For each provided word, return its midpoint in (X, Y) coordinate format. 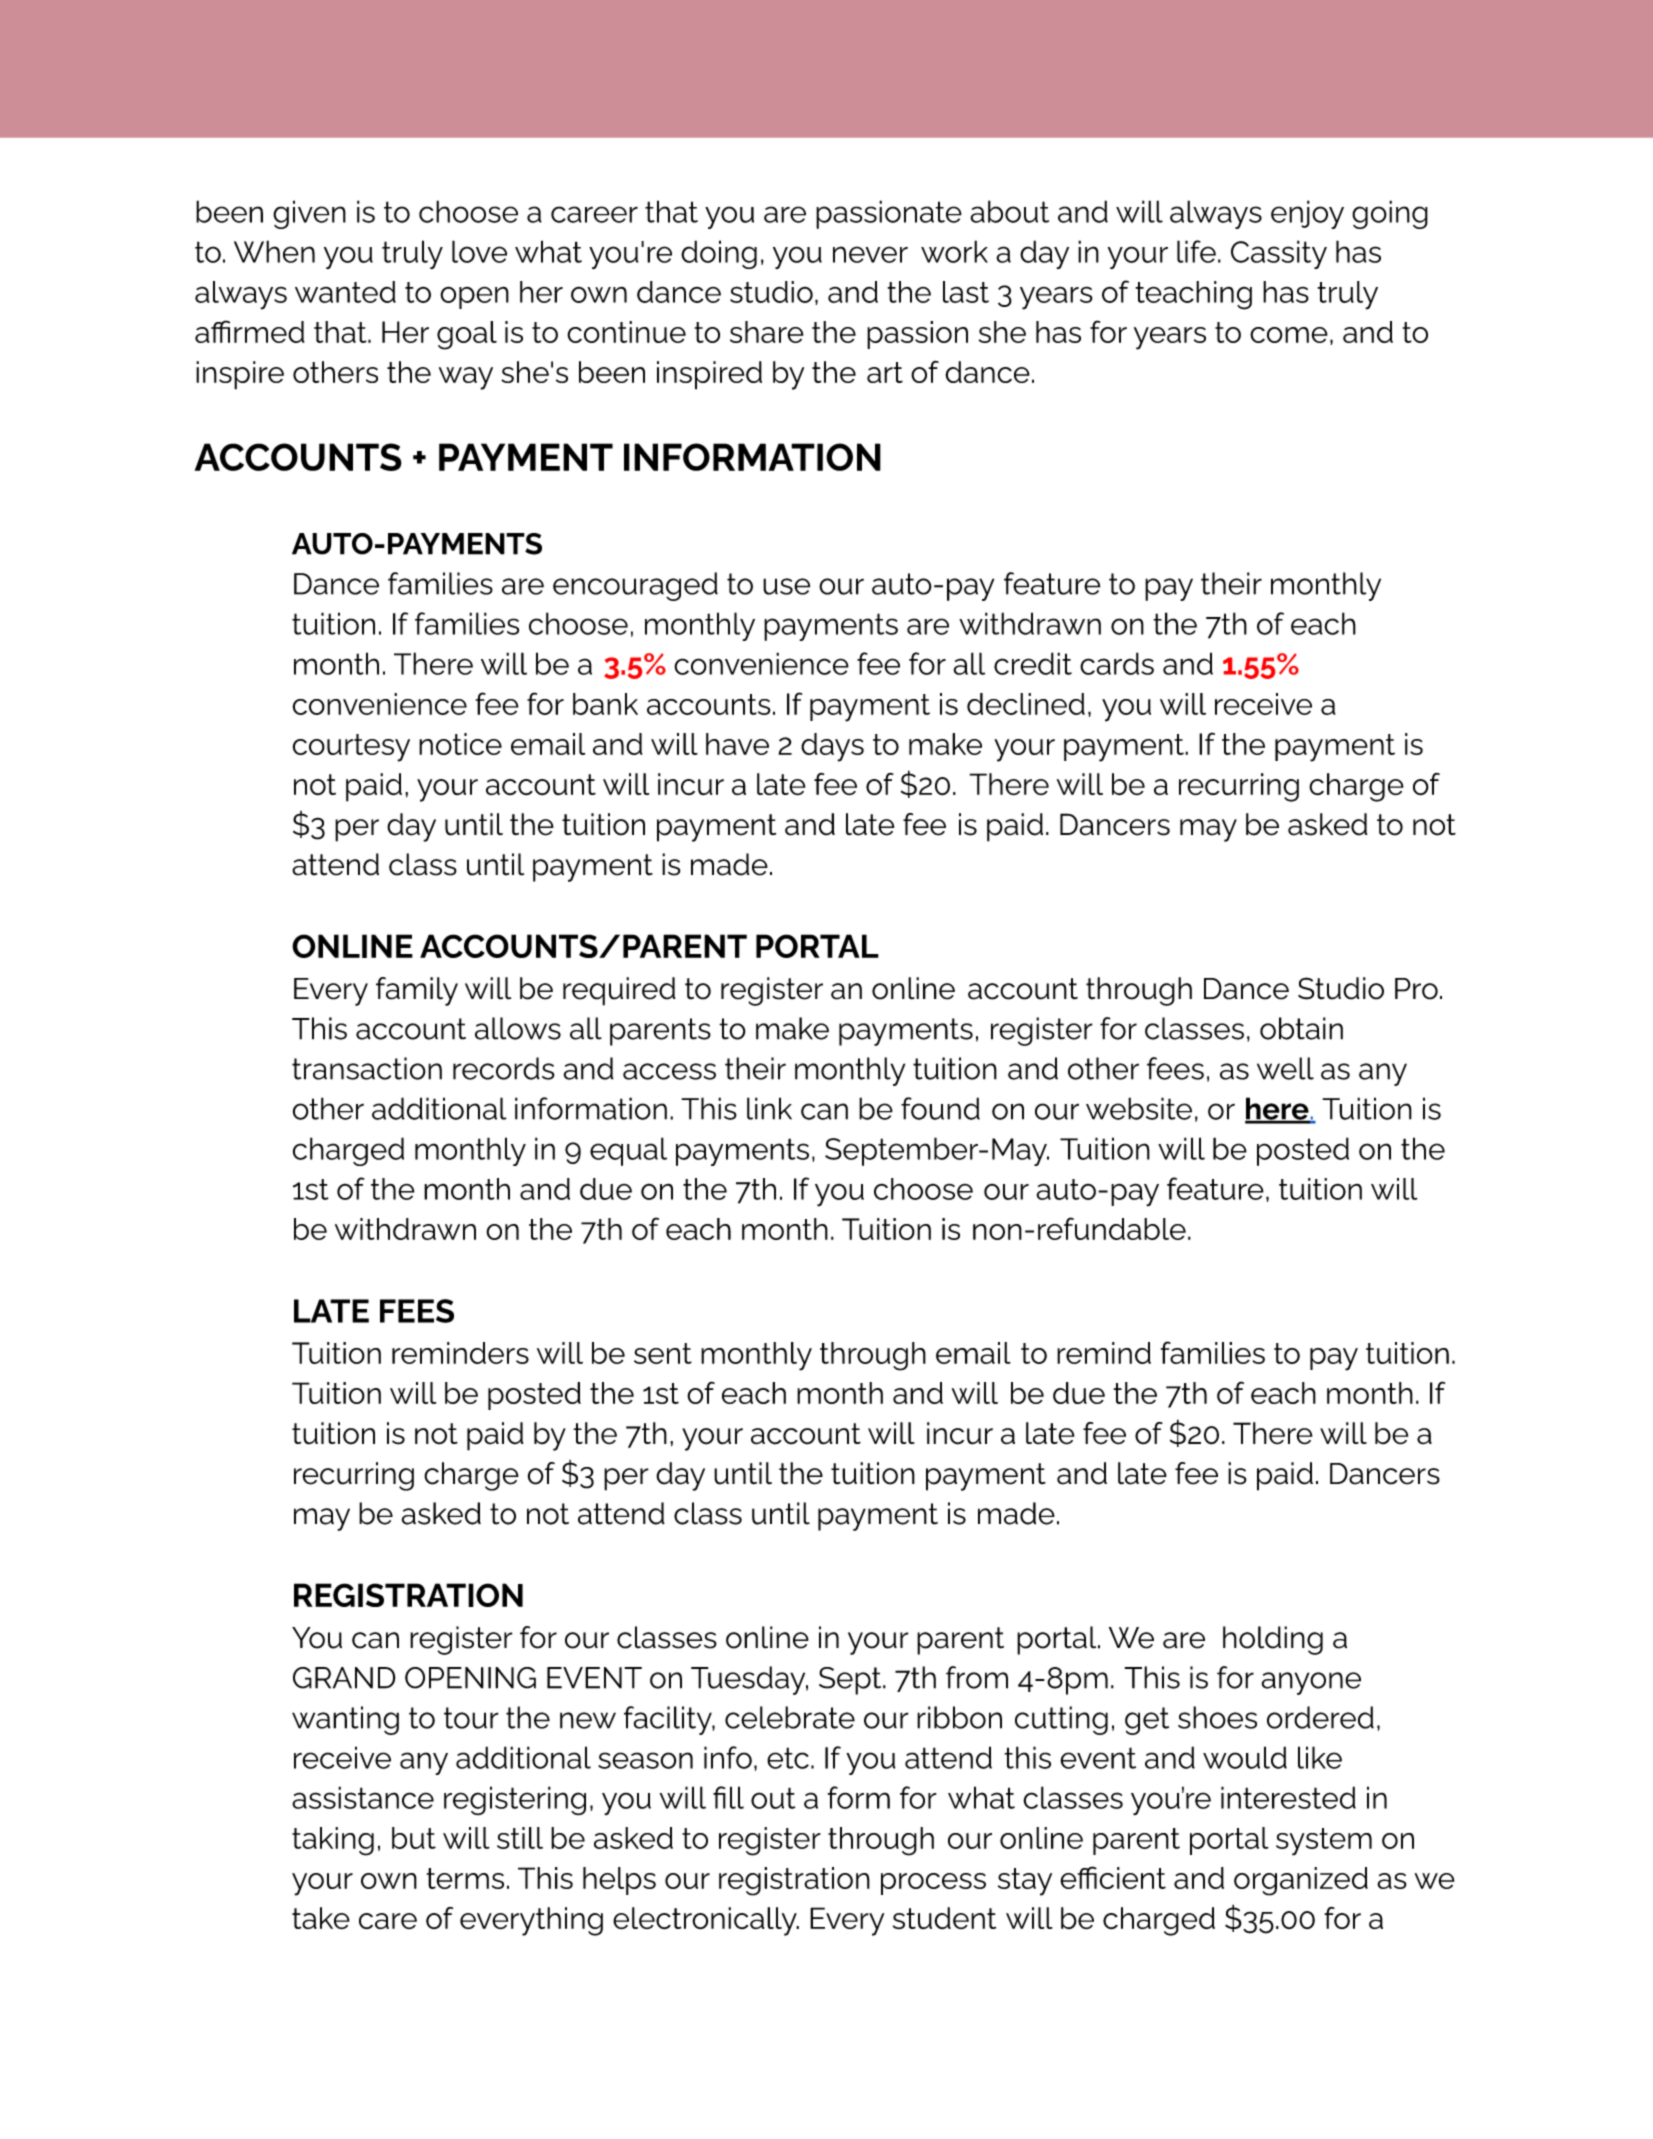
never (870, 254)
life (1196, 251)
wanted (345, 292)
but (414, 1838)
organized (1301, 1881)
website (1139, 1108)
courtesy (351, 748)
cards (1117, 663)
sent (663, 1353)
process (933, 1884)
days (832, 747)
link (769, 1108)
